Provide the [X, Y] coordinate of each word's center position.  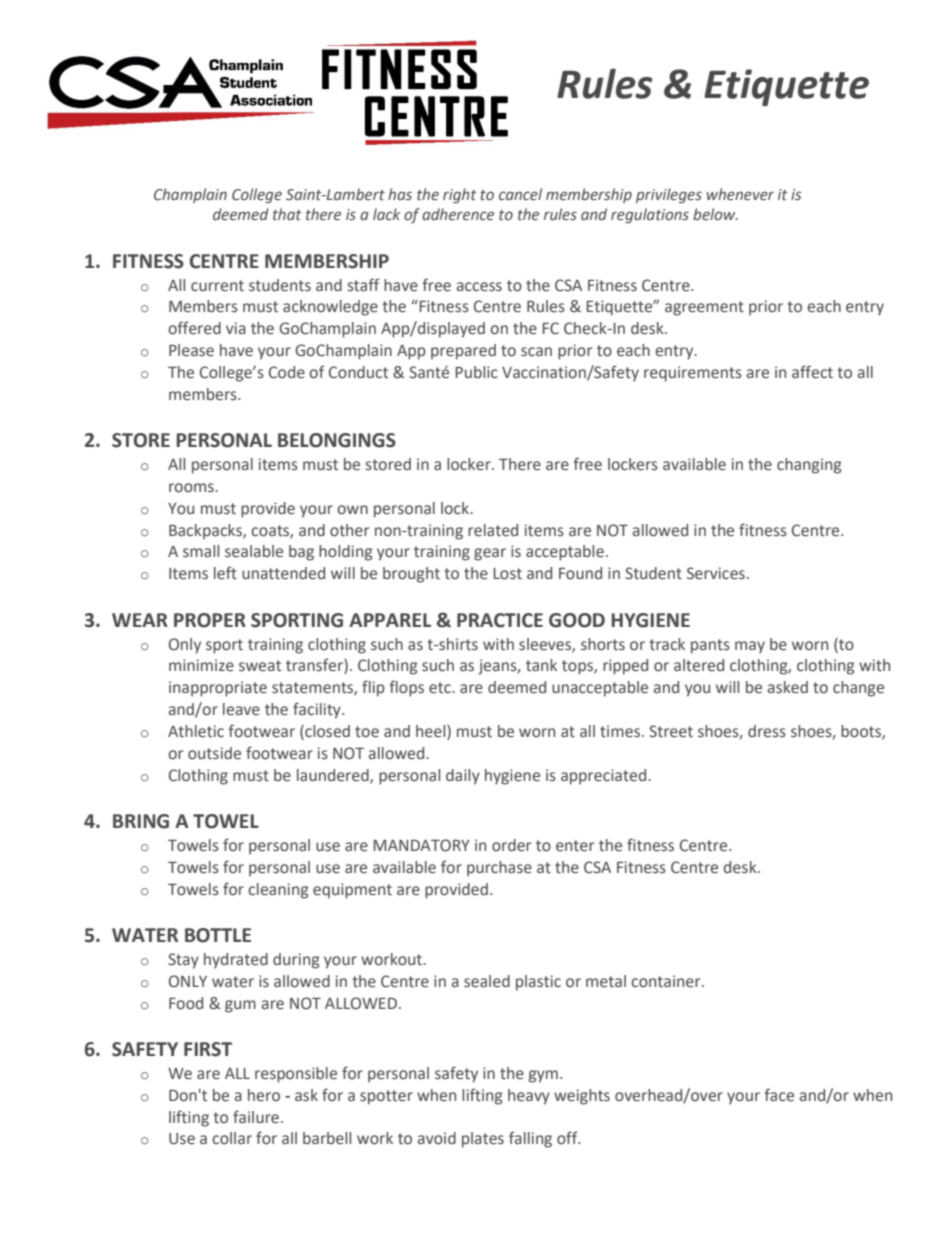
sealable [254, 551]
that [287, 214]
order [511, 845]
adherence [458, 214]
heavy [529, 1097]
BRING [141, 821]
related [493, 530]
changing [809, 466]
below [715, 214]
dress [767, 731]
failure [256, 1117]
